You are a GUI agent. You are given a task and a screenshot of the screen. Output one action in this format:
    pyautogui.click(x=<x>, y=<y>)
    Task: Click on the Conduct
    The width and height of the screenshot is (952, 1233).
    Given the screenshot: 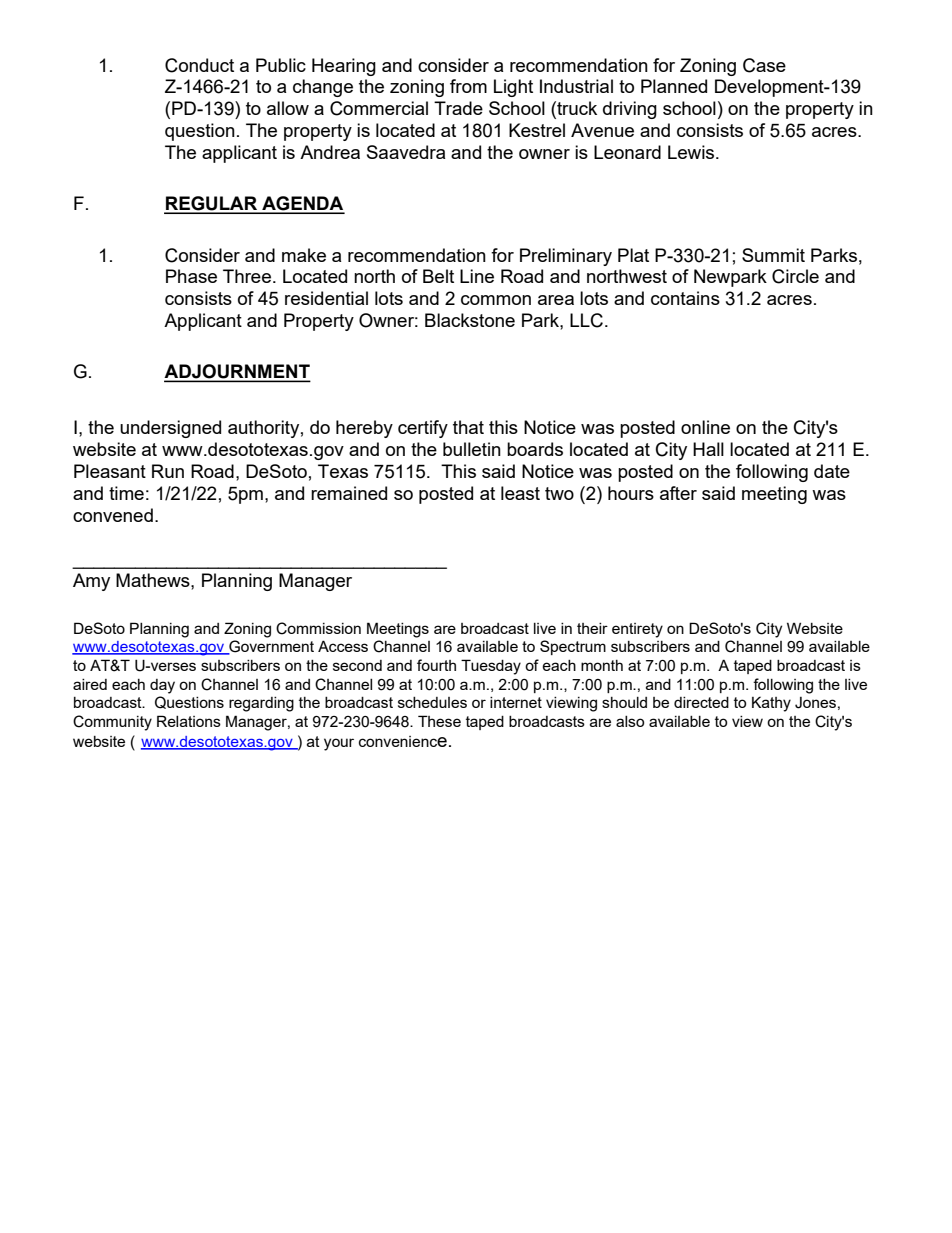 What is the action you would take?
    pyautogui.click(x=199, y=65)
